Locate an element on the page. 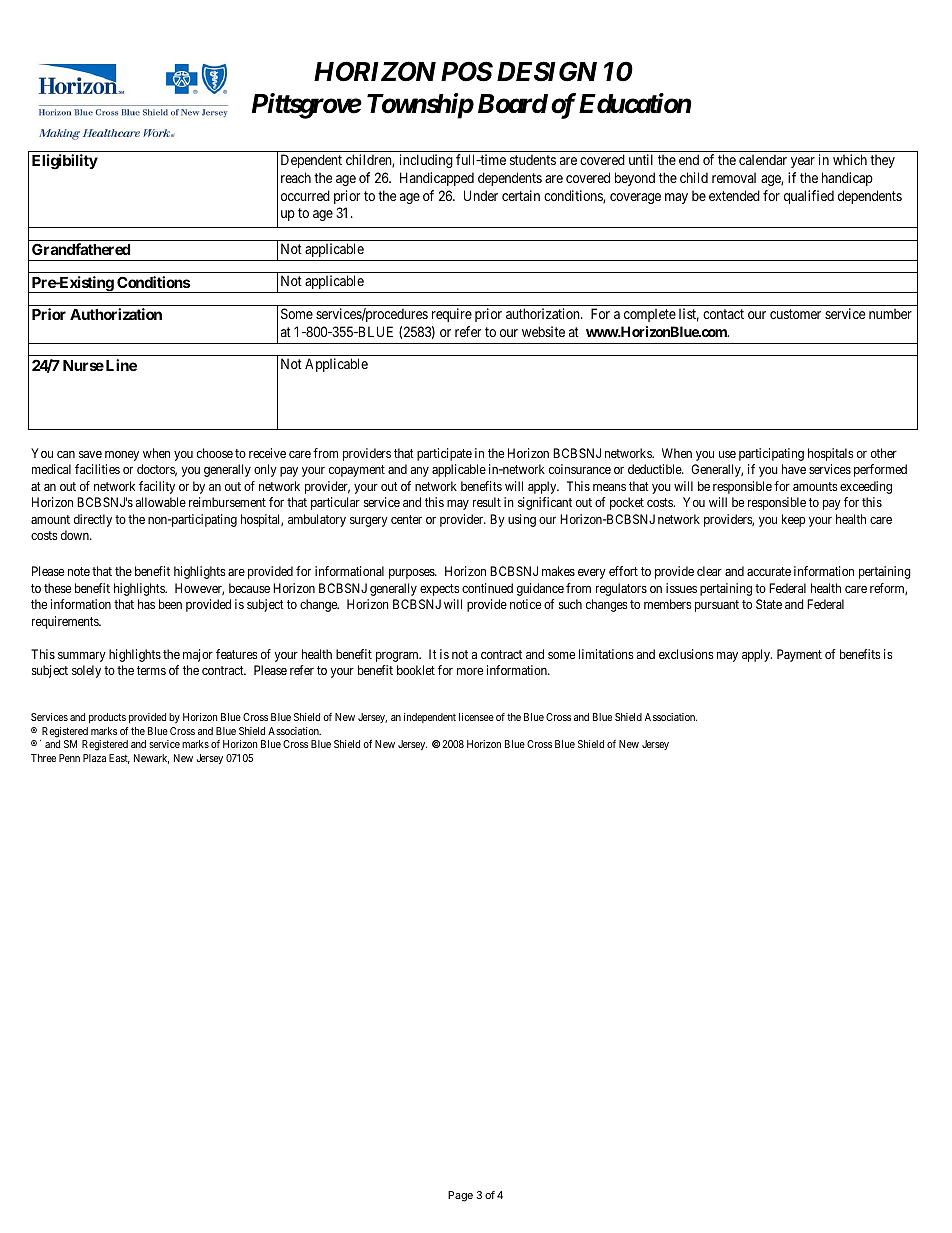 This document has width=952, height=1233. exclusions is located at coordinates (686, 654).
